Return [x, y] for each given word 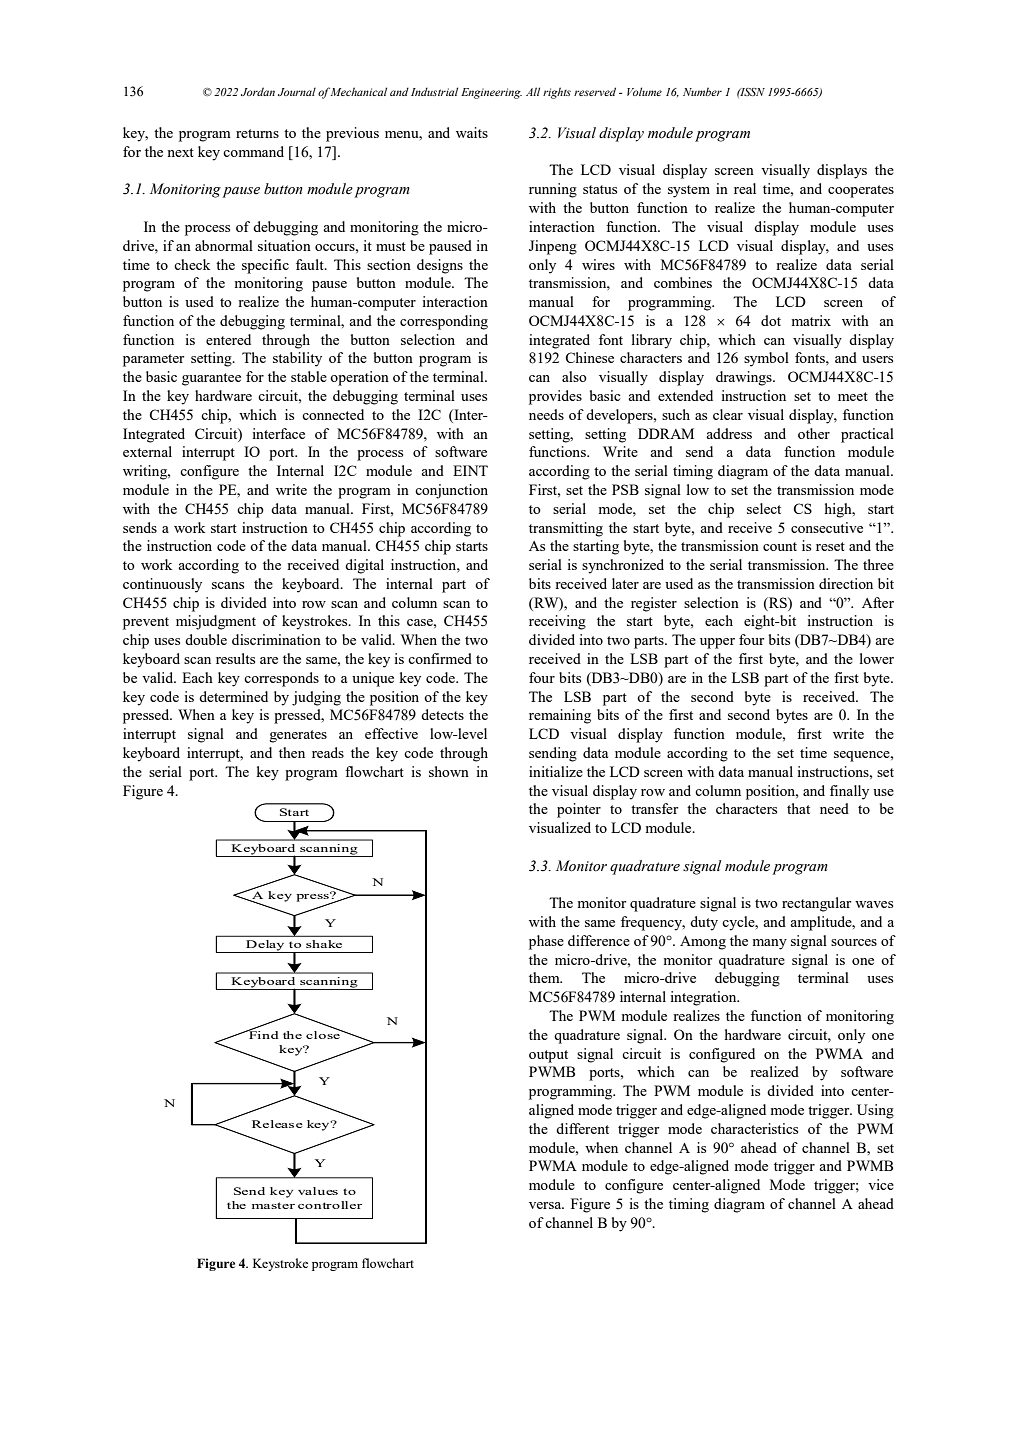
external [147, 451]
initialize [556, 771]
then [292, 752]
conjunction [451, 491]
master [273, 1205]
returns [257, 133]
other [814, 433]
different [582, 1128]
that [798, 808]
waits [472, 132]
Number [702, 91]
